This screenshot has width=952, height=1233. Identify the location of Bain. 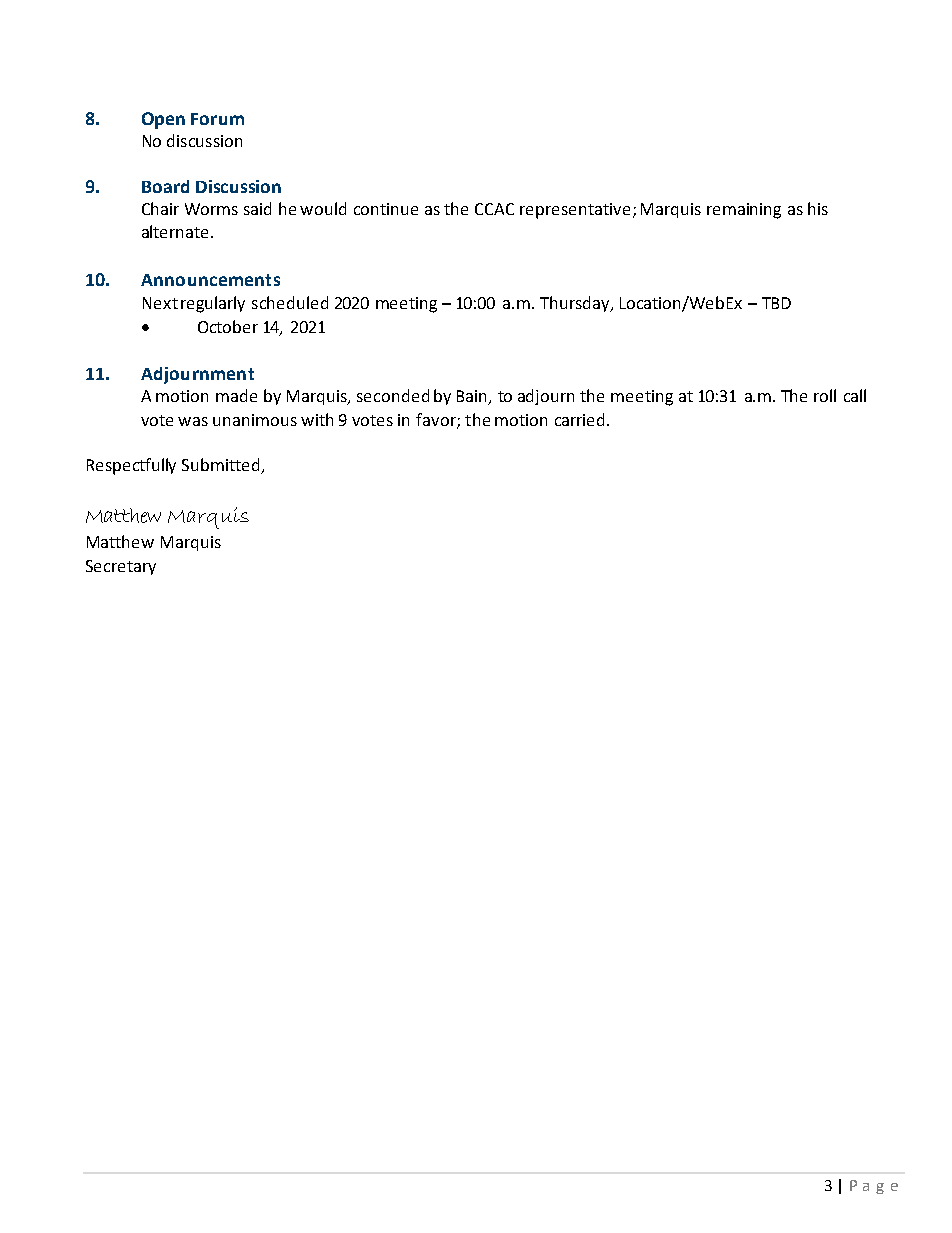
(473, 397).
